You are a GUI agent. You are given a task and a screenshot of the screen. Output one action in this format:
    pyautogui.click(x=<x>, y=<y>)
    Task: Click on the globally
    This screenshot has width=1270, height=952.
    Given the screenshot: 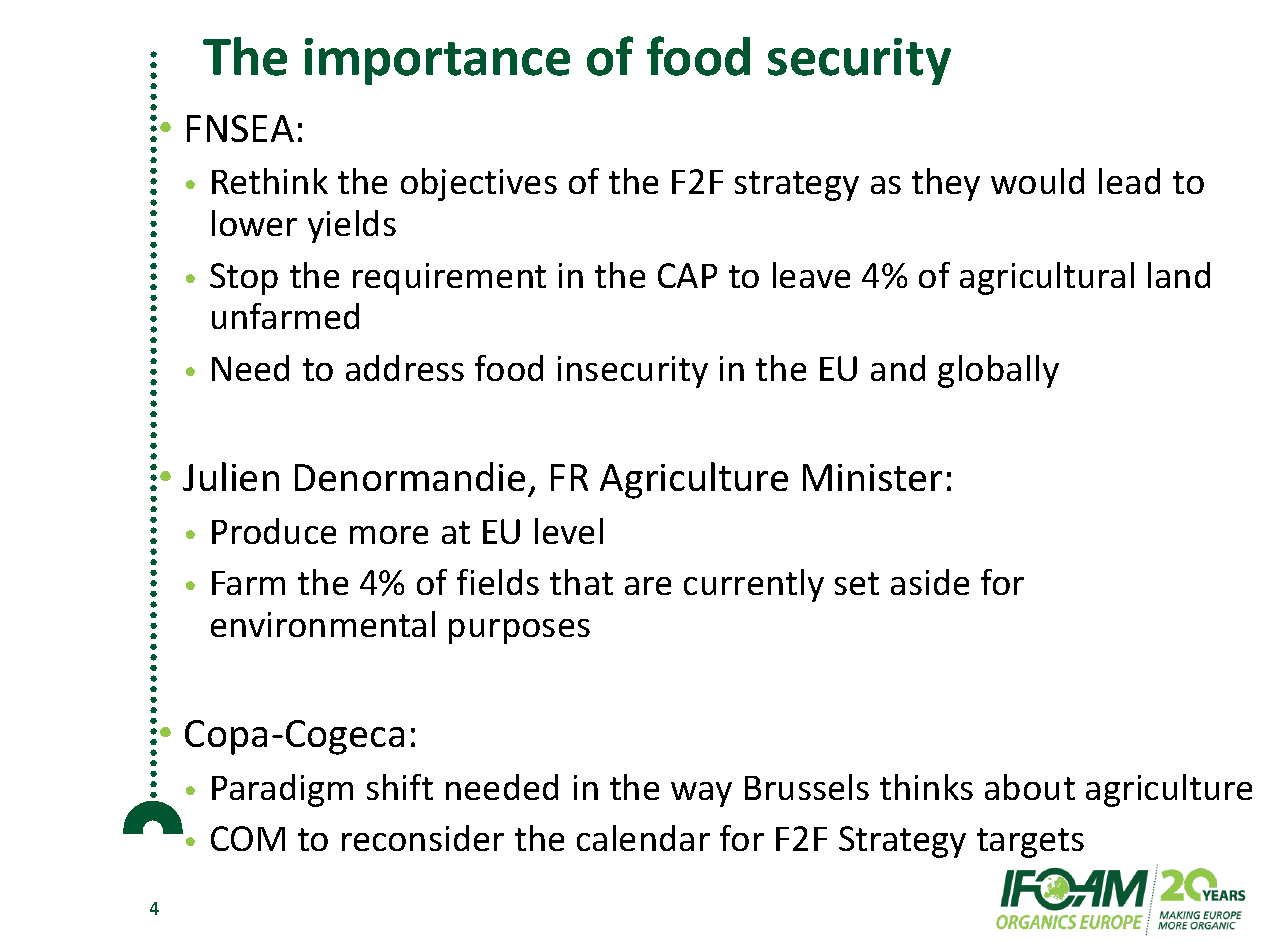 What is the action you would take?
    pyautogui.click(x=998, y=371)
